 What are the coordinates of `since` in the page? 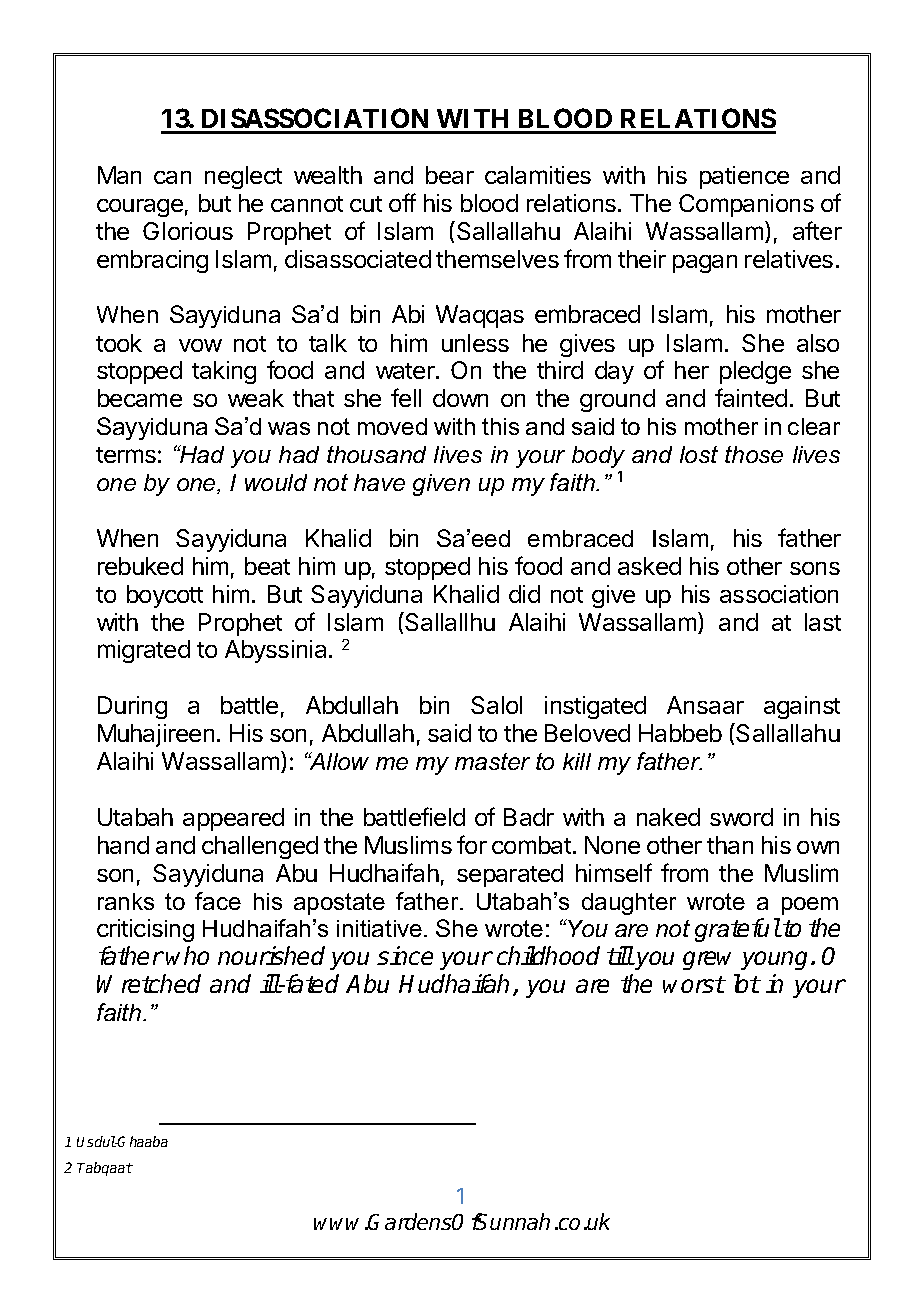 It's located at (405, 955).
